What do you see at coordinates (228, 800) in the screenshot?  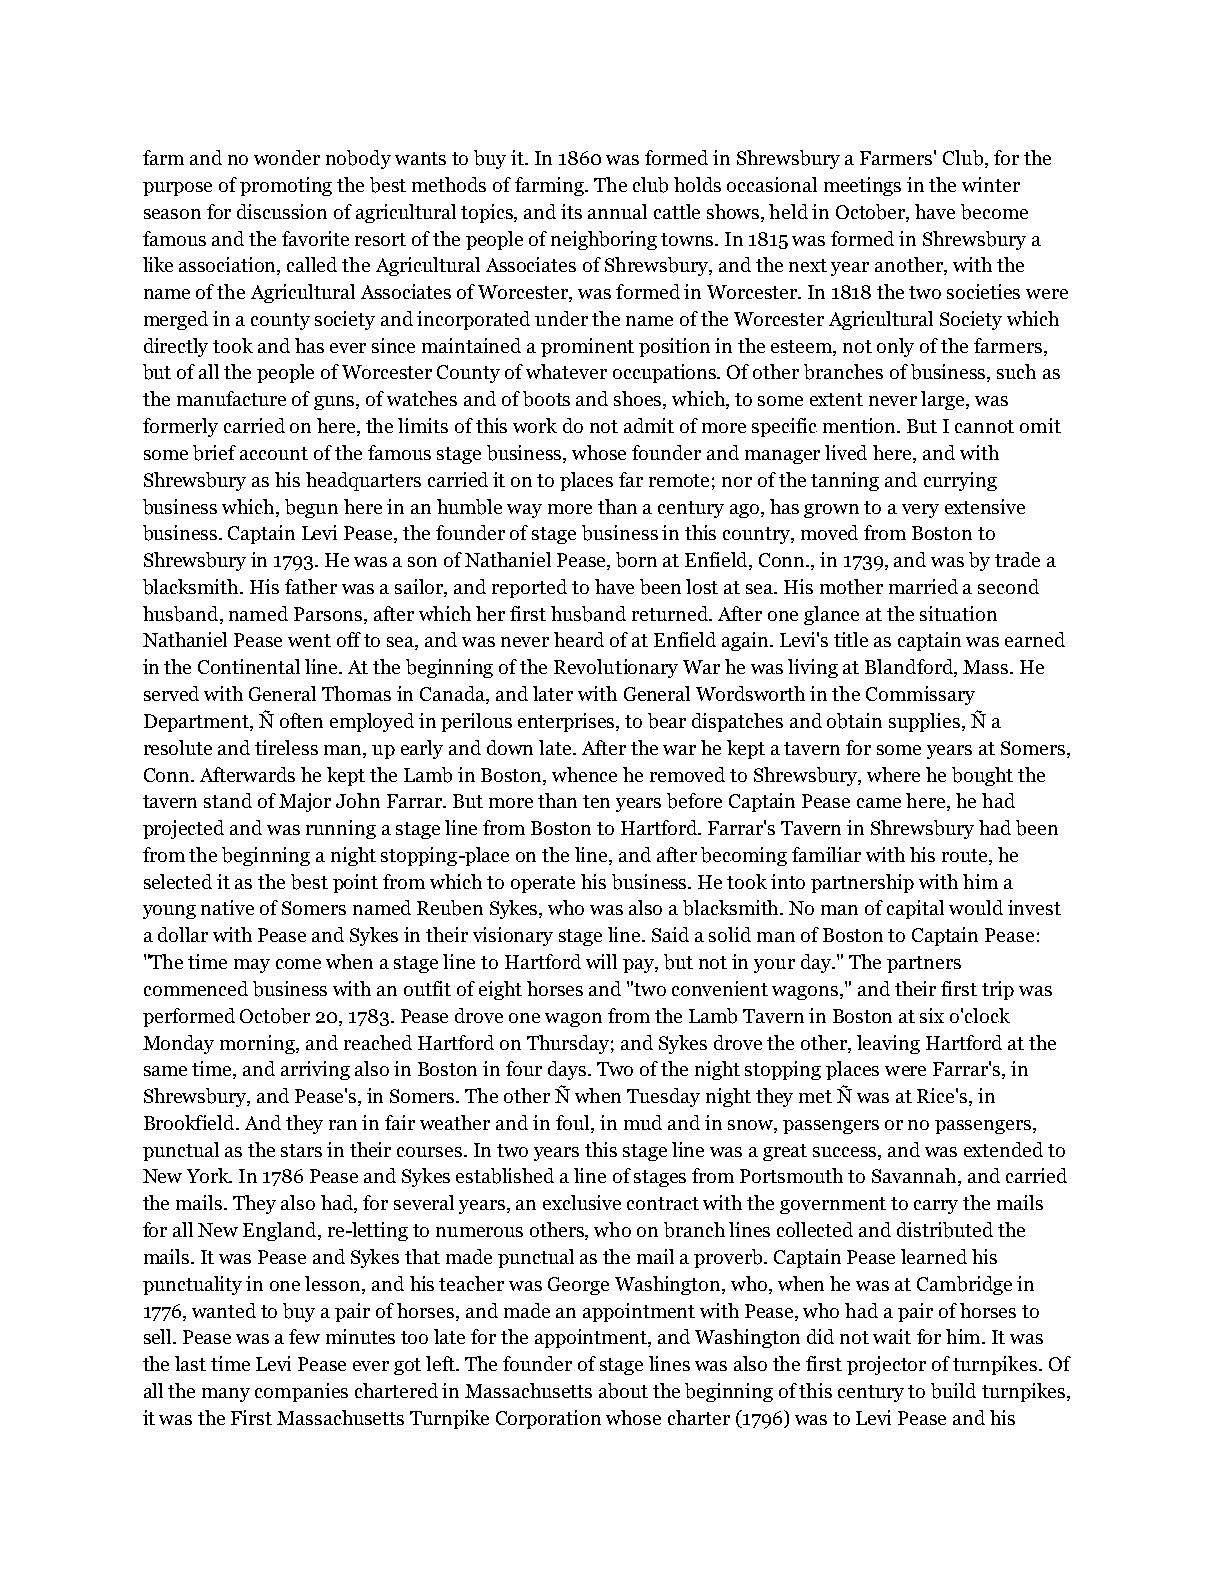 I see `stand` at bounding box center [228, 800].
